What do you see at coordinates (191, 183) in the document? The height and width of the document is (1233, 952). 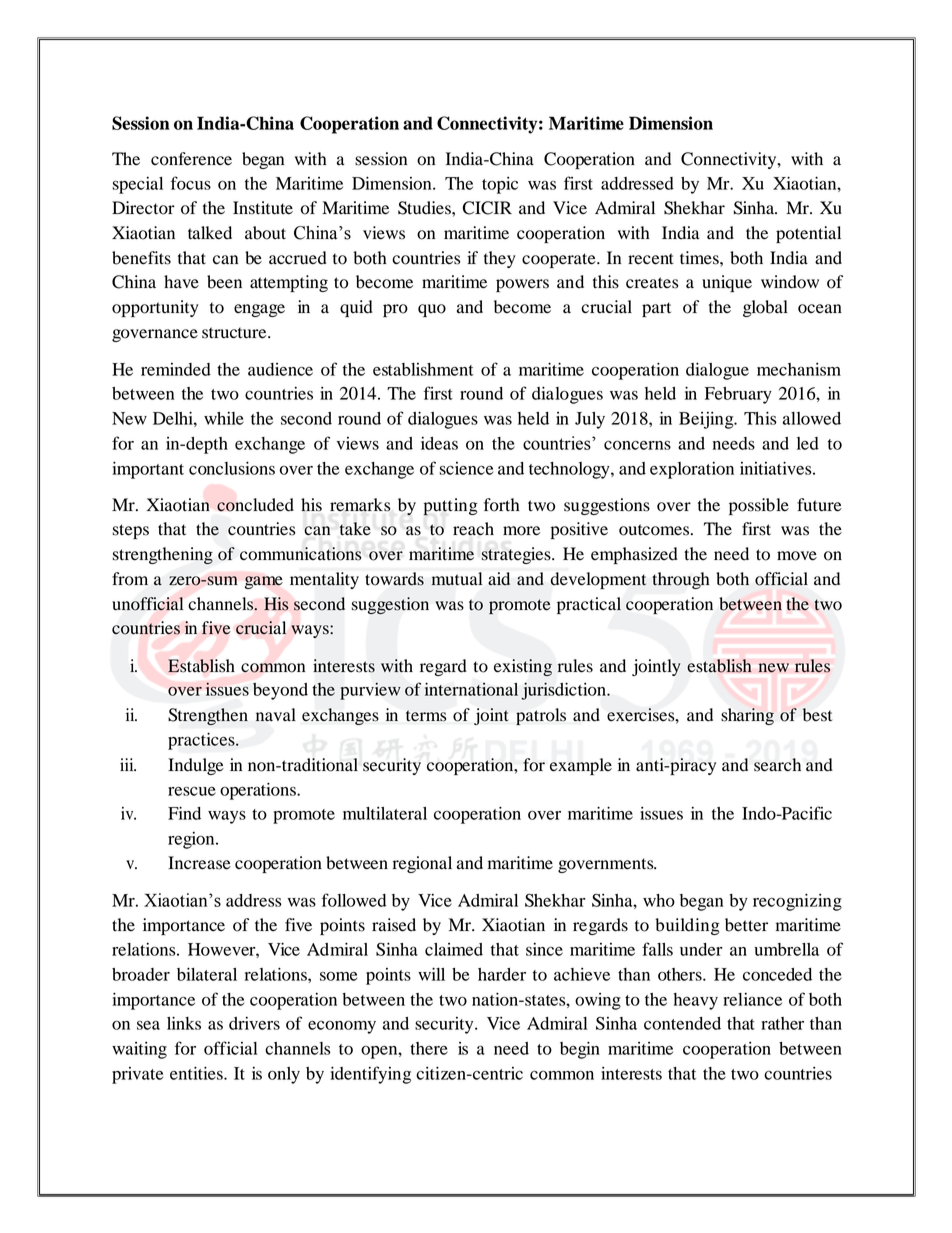 I see `focus` at bounding box center [191, 183].
